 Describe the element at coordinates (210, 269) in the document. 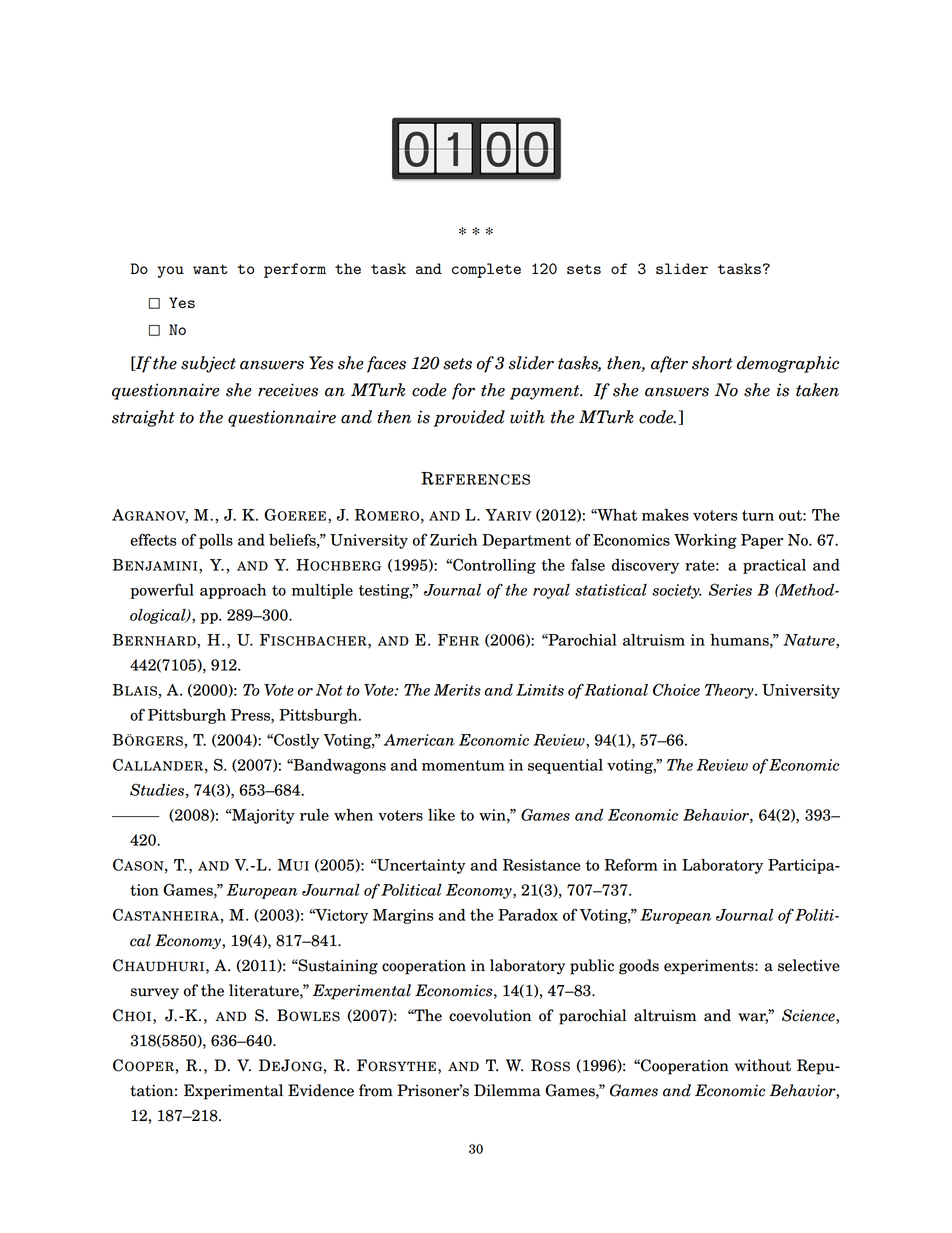

I see `want` at that location.
